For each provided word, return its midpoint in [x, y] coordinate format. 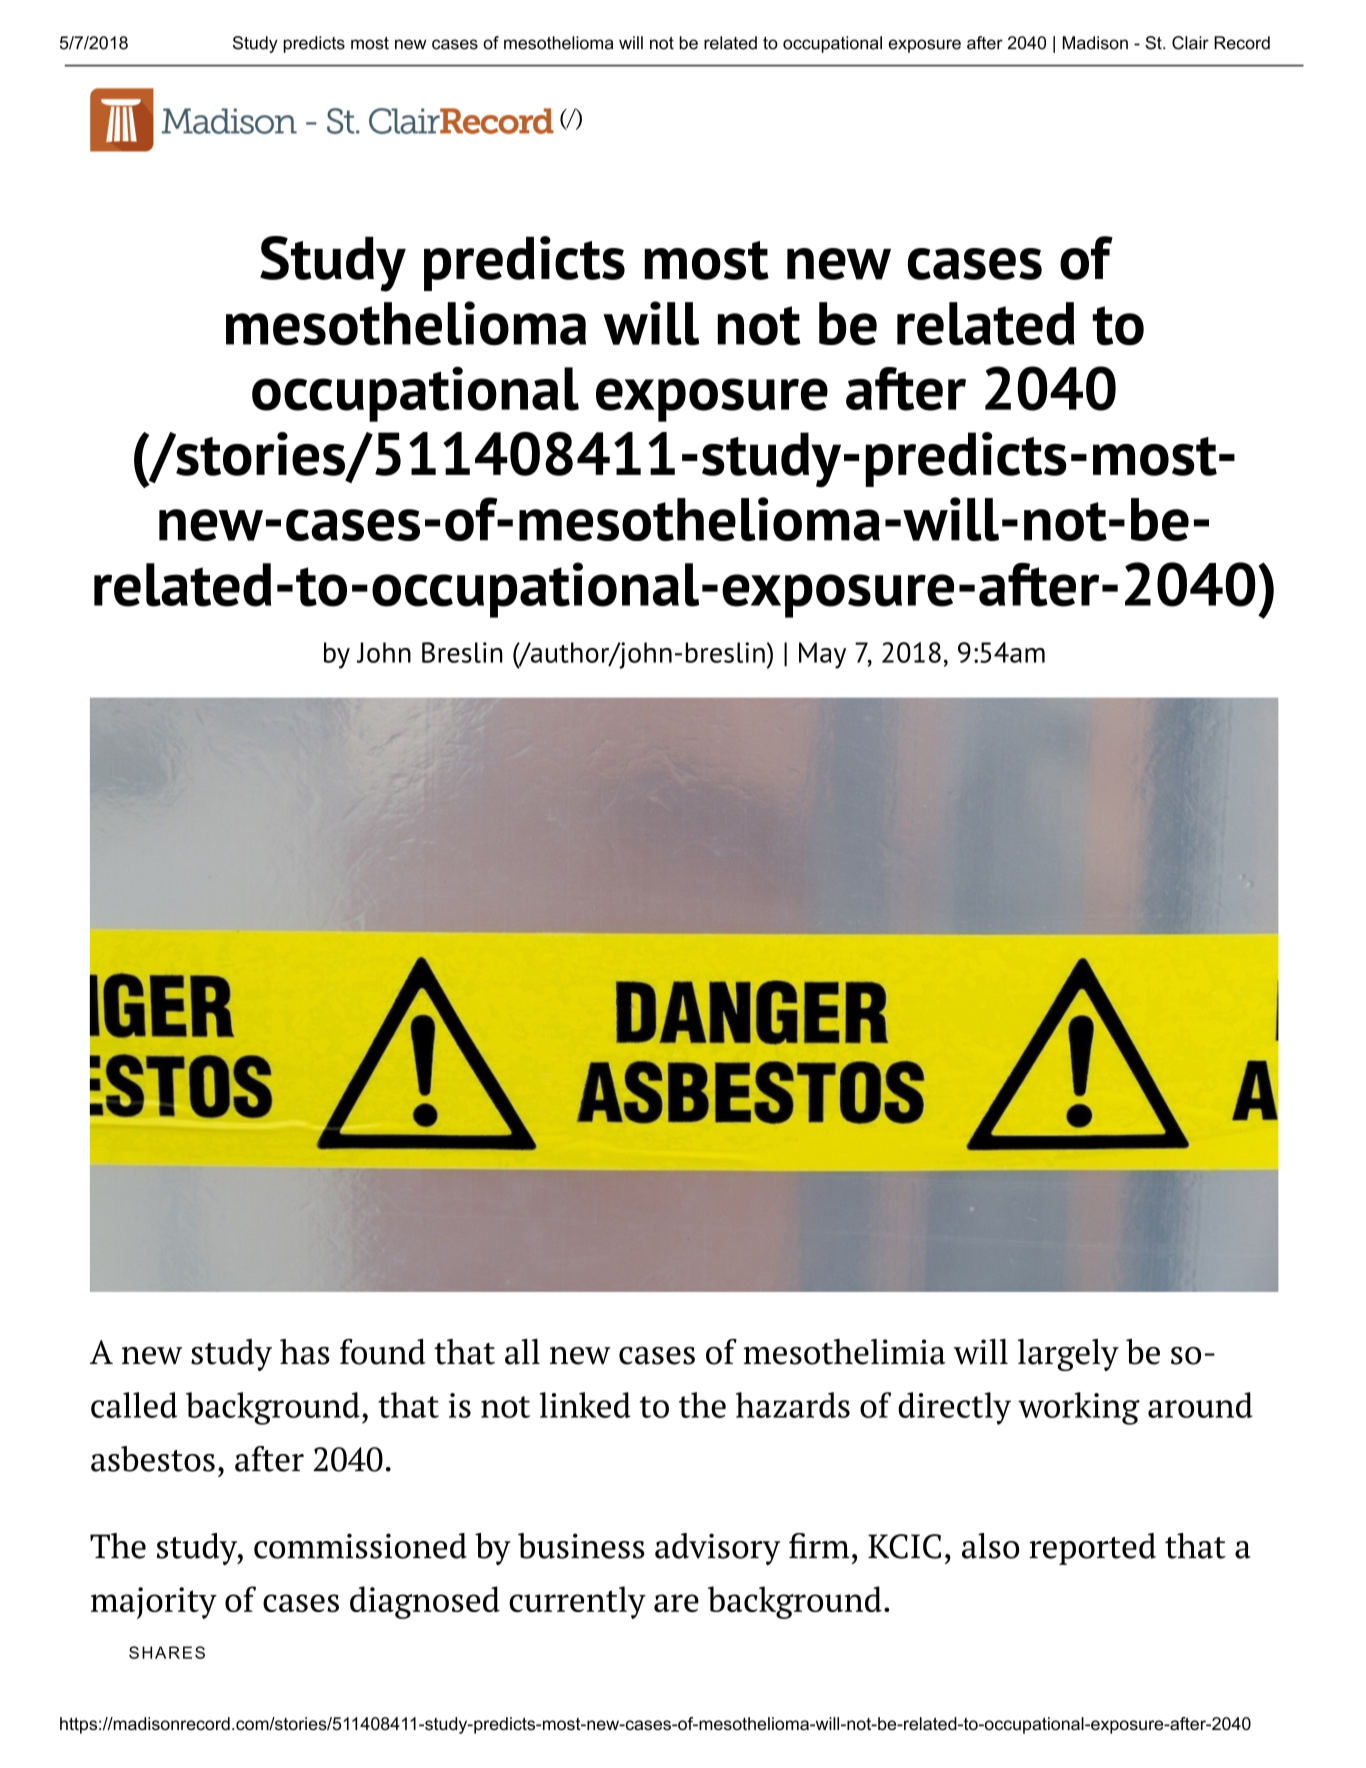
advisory [717, 1549]
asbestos [153, 1459]
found [383, 1352]
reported [1093, 1549]
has [305, 1352]
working [1079, 1408]
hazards [793, 1405]
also [990, 1546]
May [822, 655]
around [1200, 1405]
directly [954, 1408]
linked [585, 1405]
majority [154, 1603]
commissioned [360, 1546]
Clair [1190, 43]
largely [1068, 1355]
